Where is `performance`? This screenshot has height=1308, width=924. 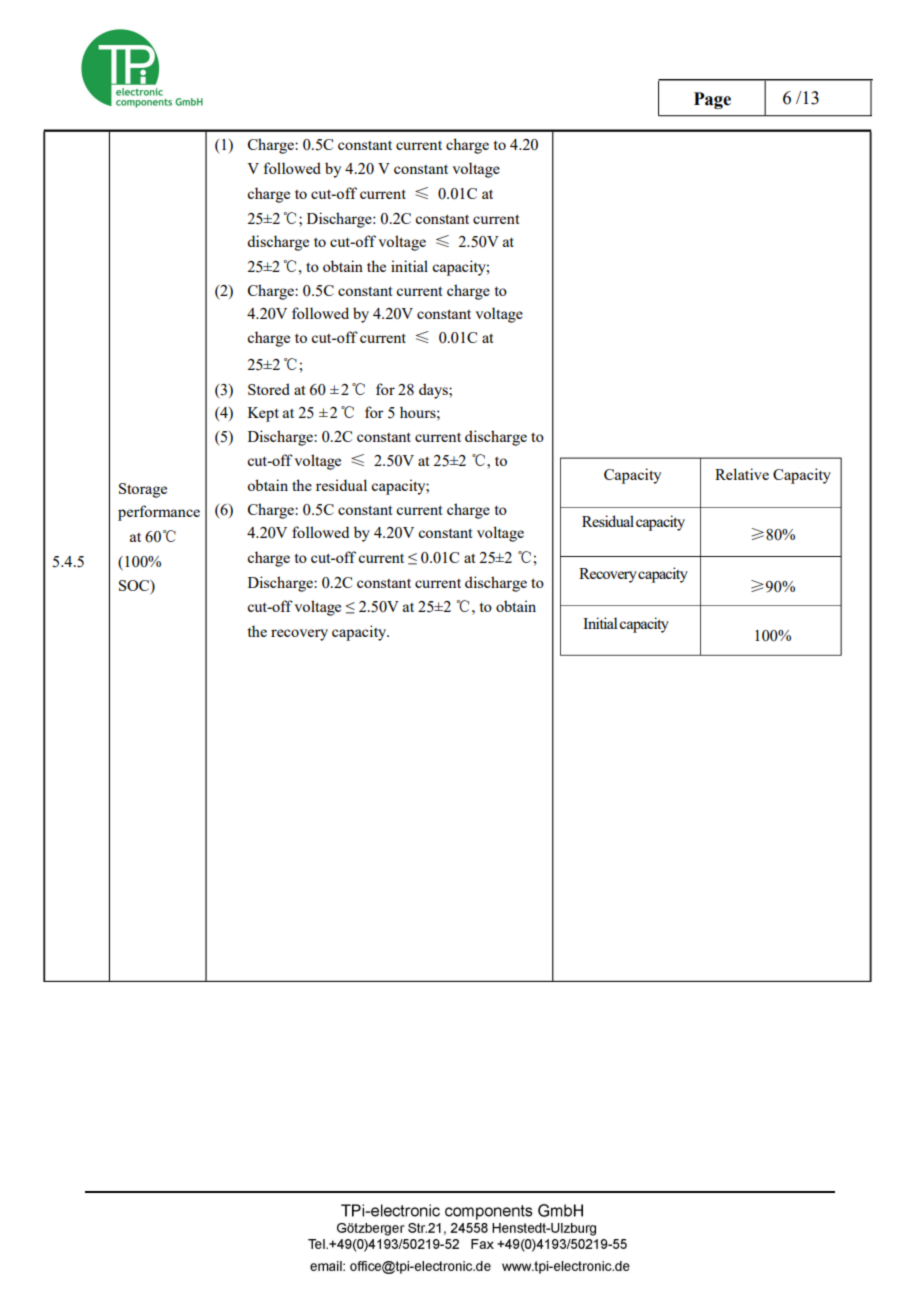 performance is located at coordinates (159, 513).
